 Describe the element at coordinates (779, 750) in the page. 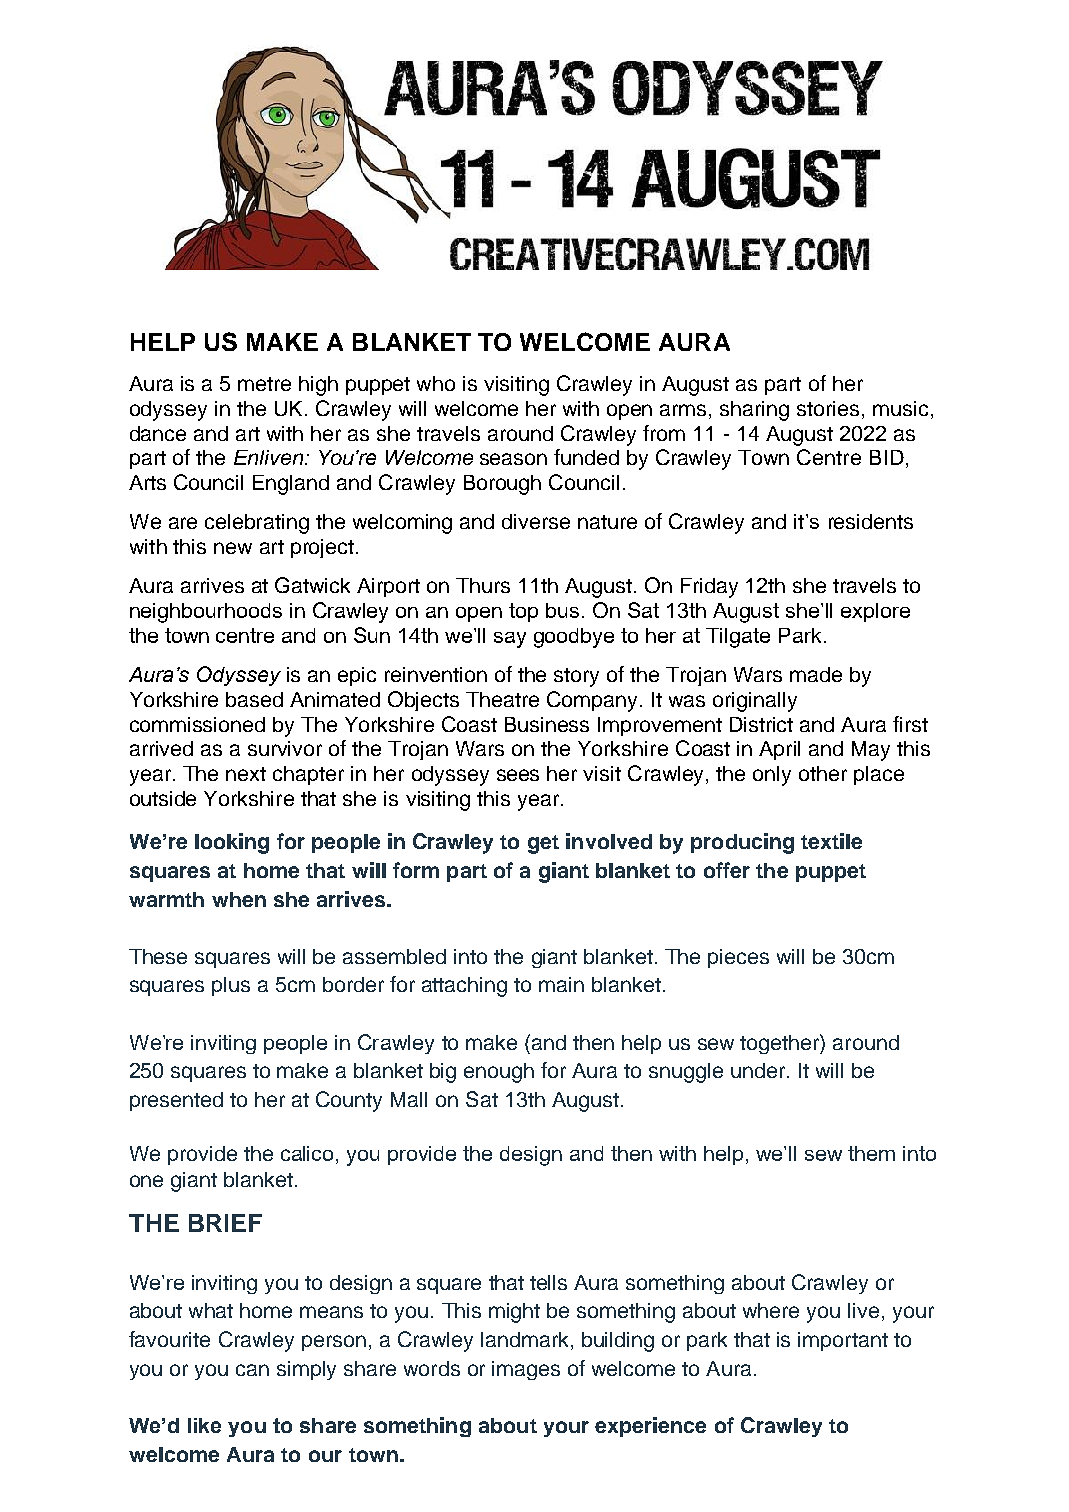

I see `April` at that location.
